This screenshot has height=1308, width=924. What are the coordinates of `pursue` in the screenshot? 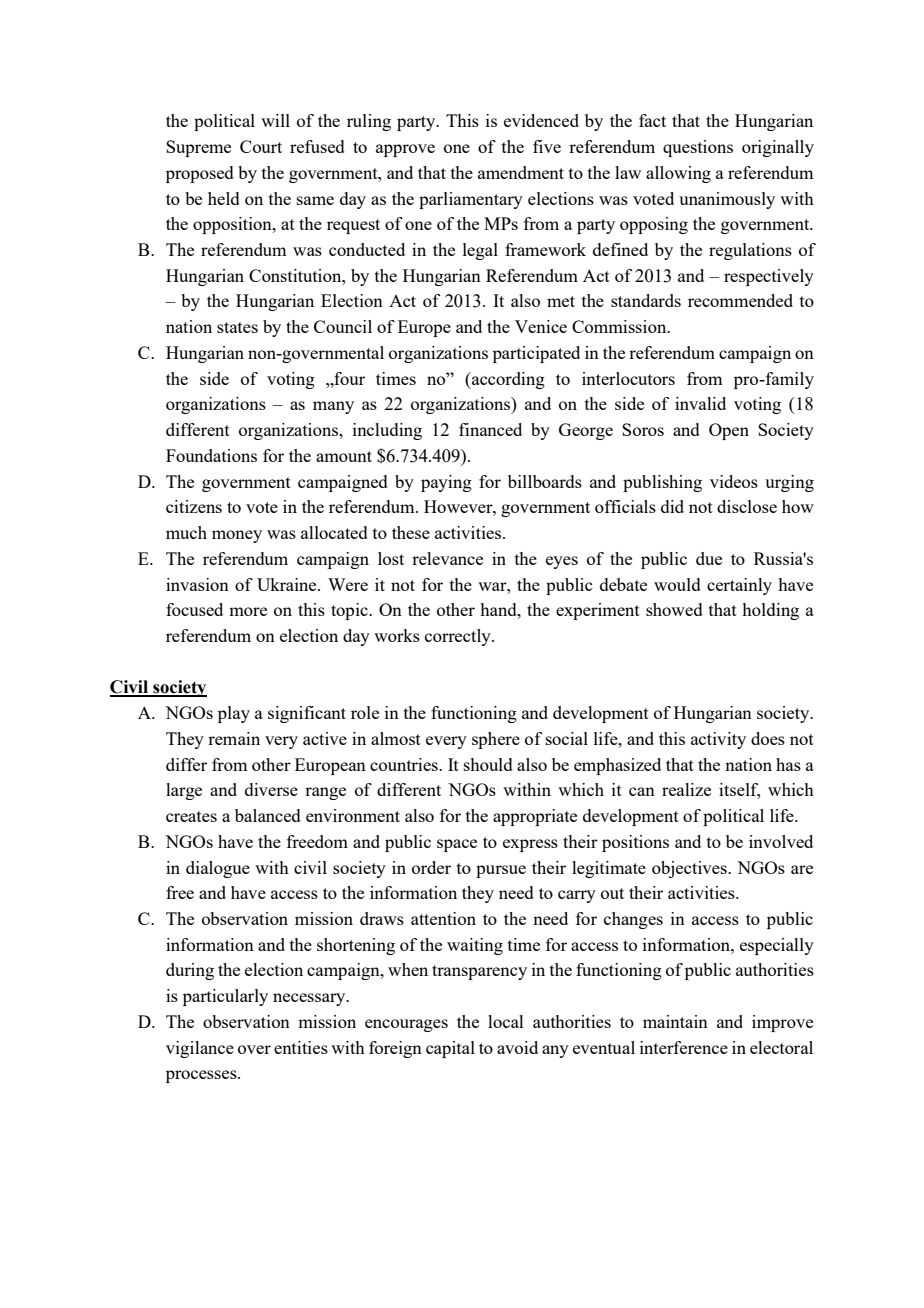 It's located at (501, 871).
